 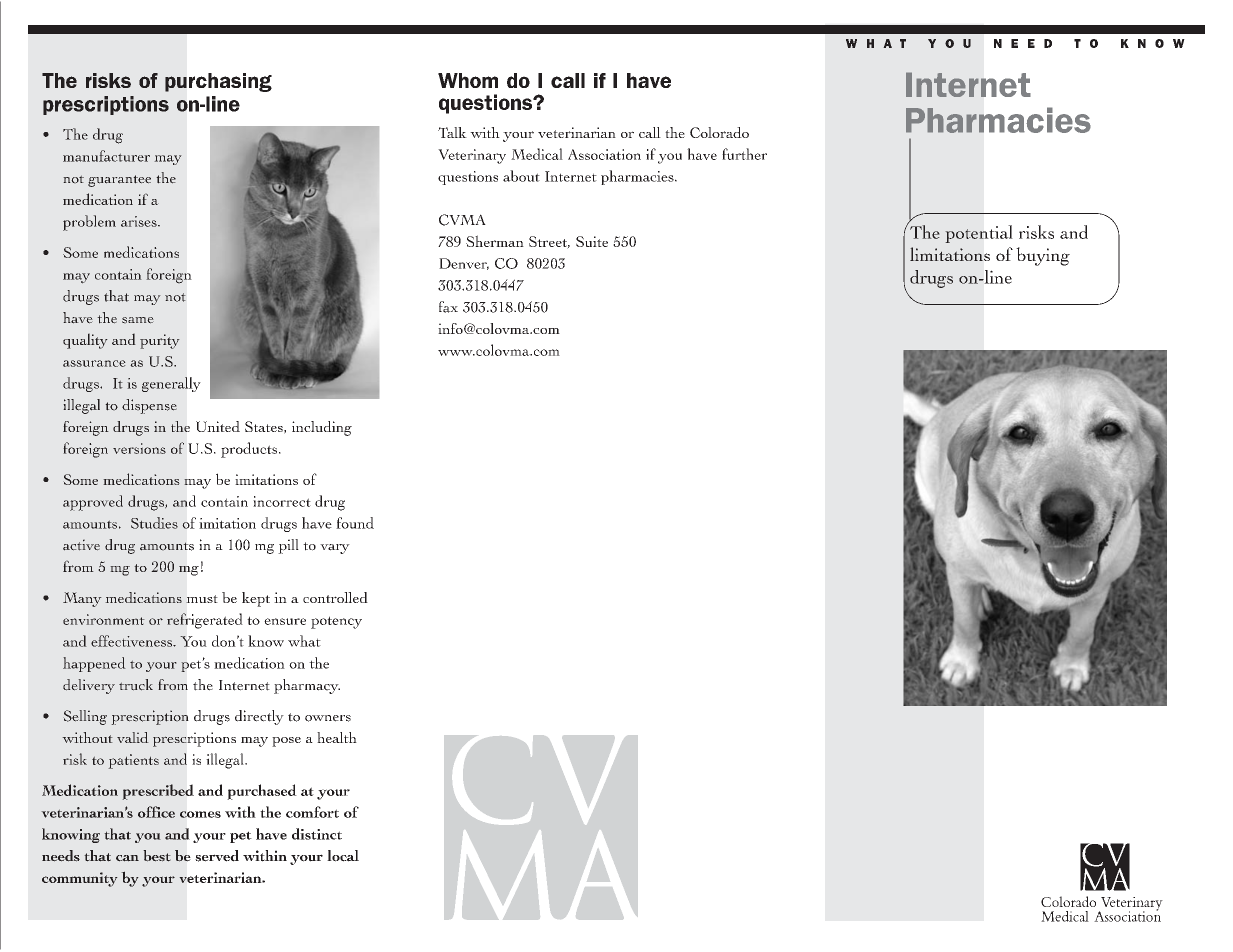 What do you see at coordinates (322, 428) in the screenshot?
I see `including` at bounding box center [322, 428].
